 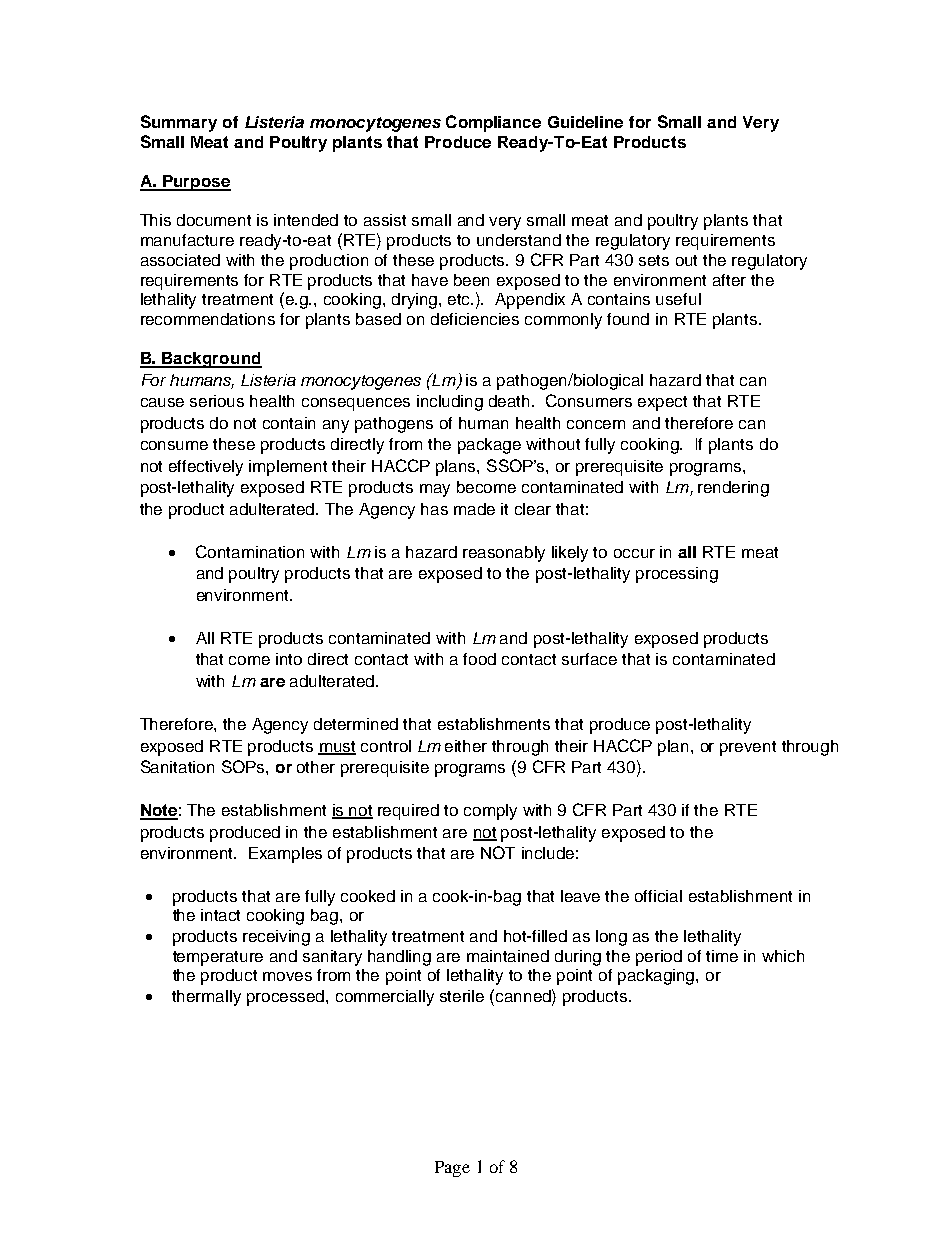 What do you see at coordinates (206, 998) in the screenshot?
I see `thermally` at bounding box center [206, 998].
